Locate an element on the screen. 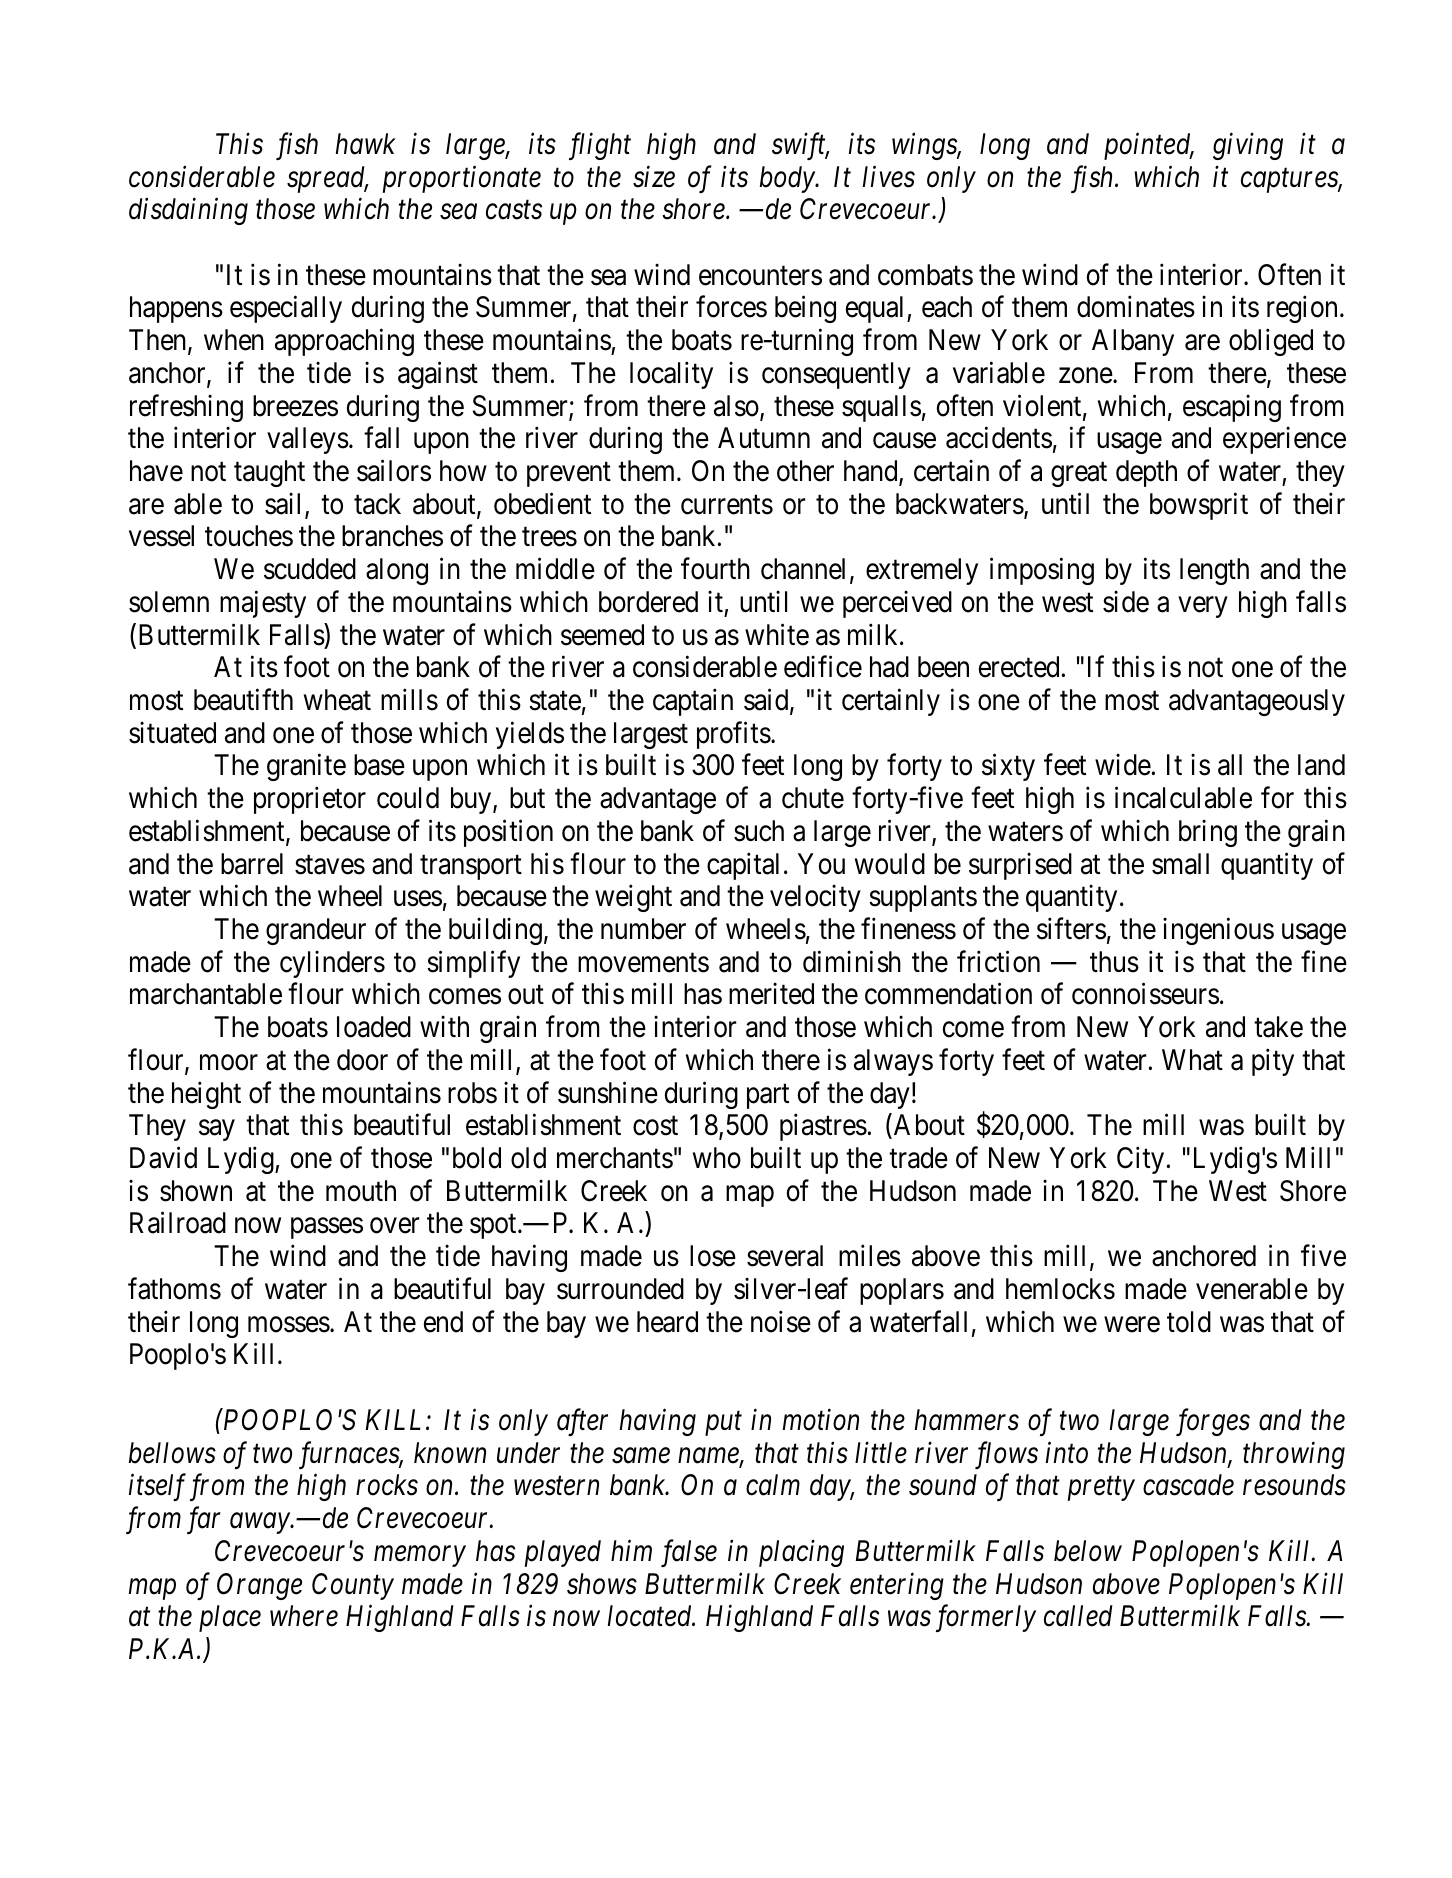 The image size is (1452, 1878). mouth is located at coordinates (361, 1191).
